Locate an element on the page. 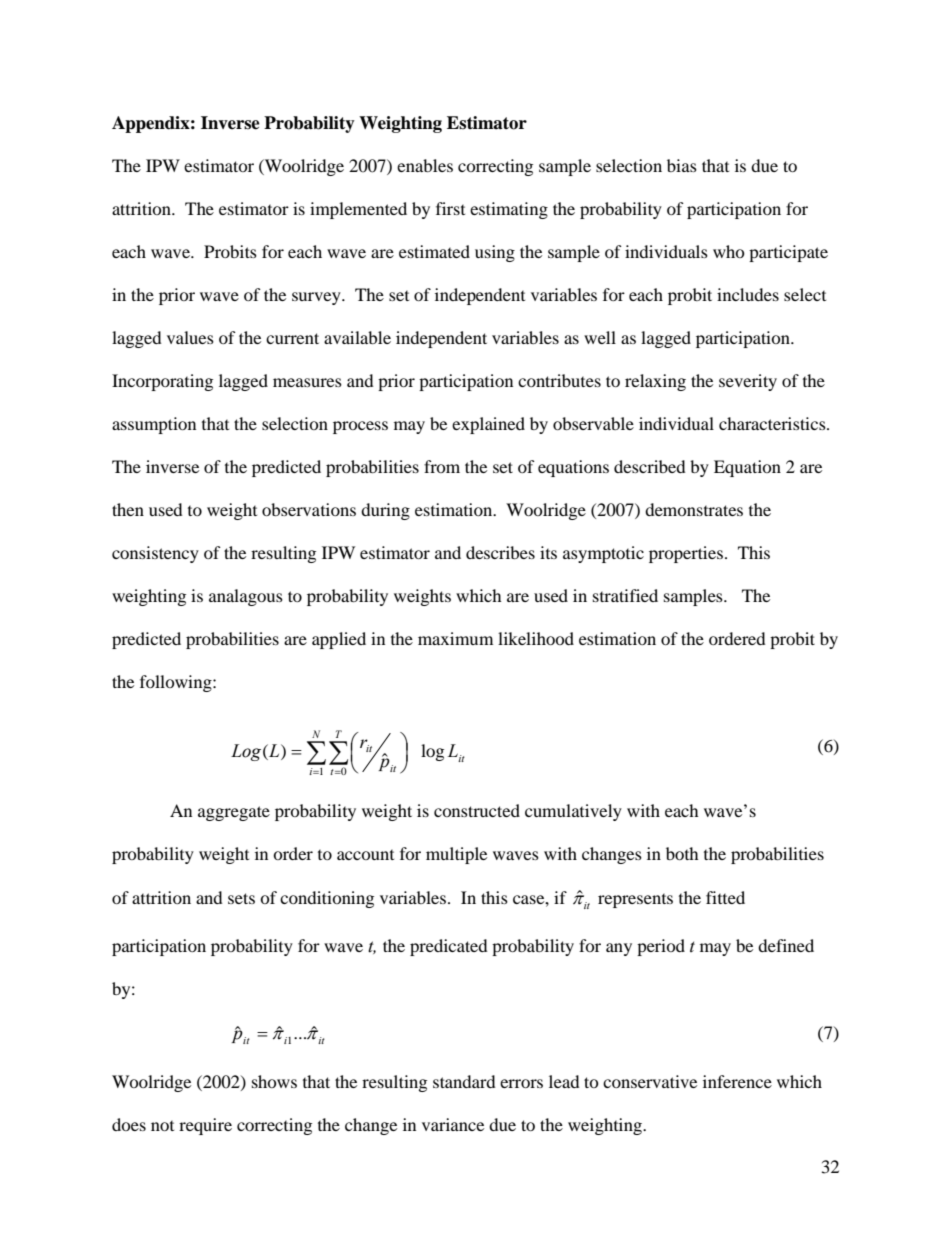 Image resolution: width=952 pixels, height=1233 pixels. maximum is located at coordinates (455, 638).
